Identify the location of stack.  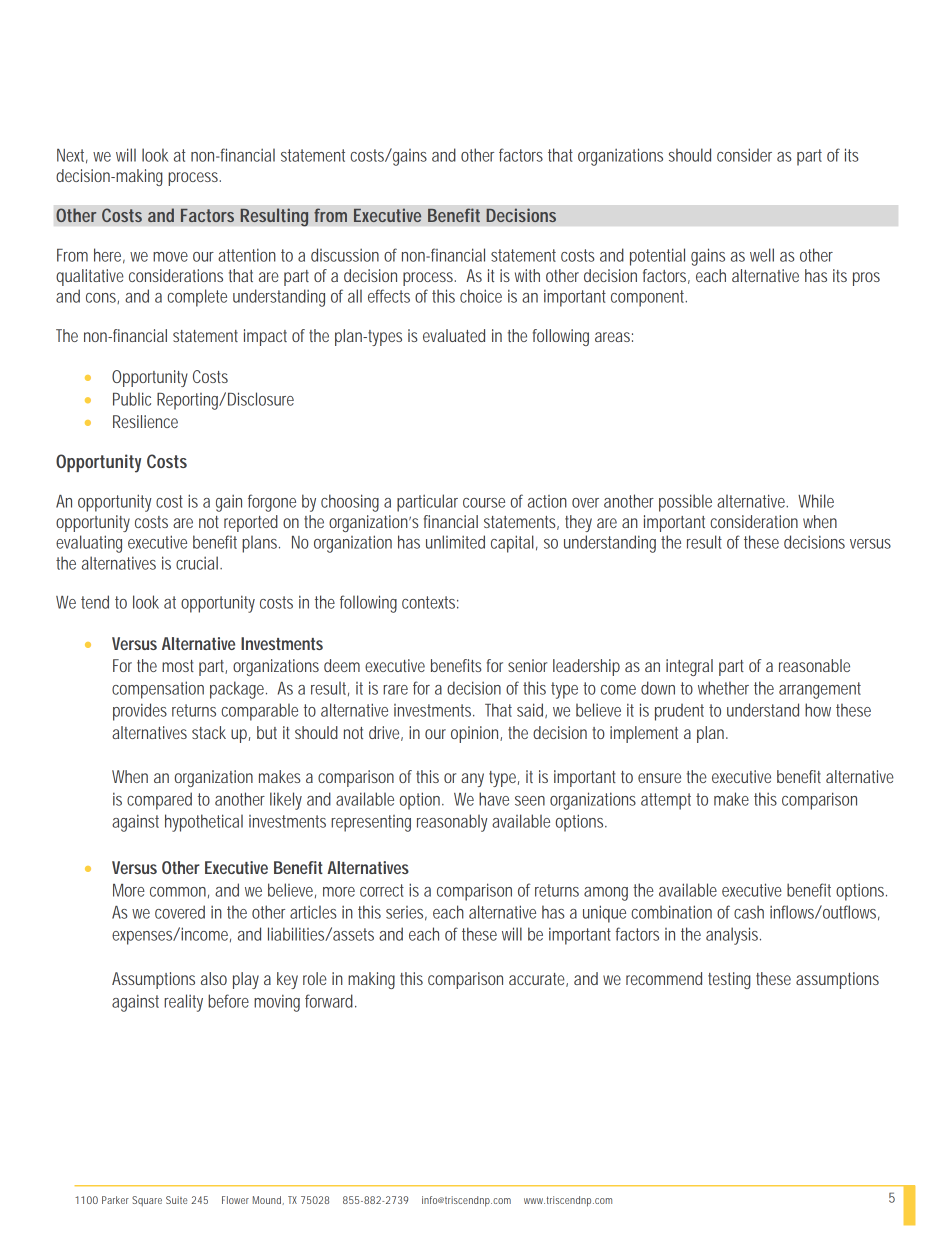
(209, 732).
